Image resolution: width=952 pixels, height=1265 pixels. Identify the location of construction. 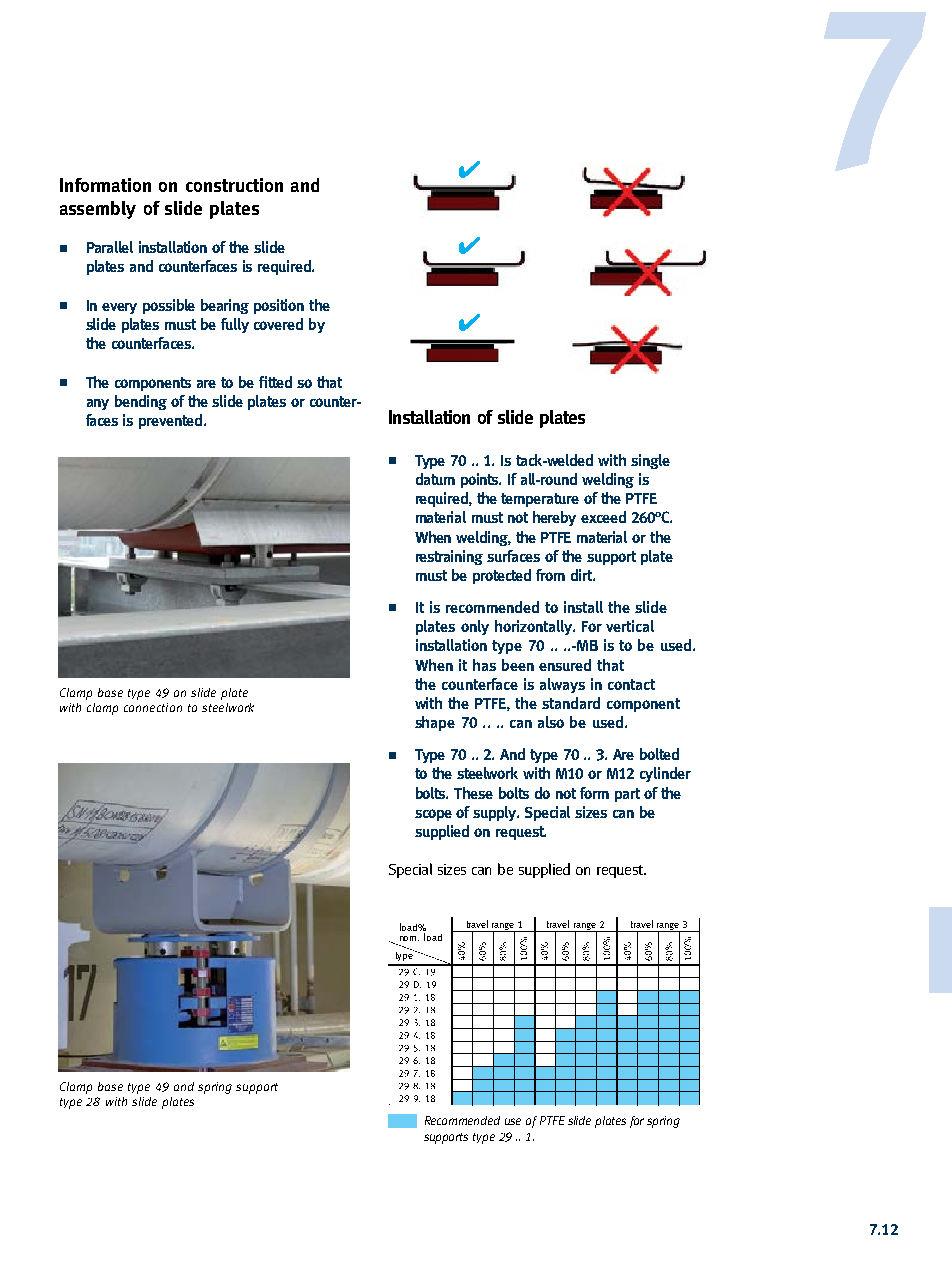
(234, 185).
